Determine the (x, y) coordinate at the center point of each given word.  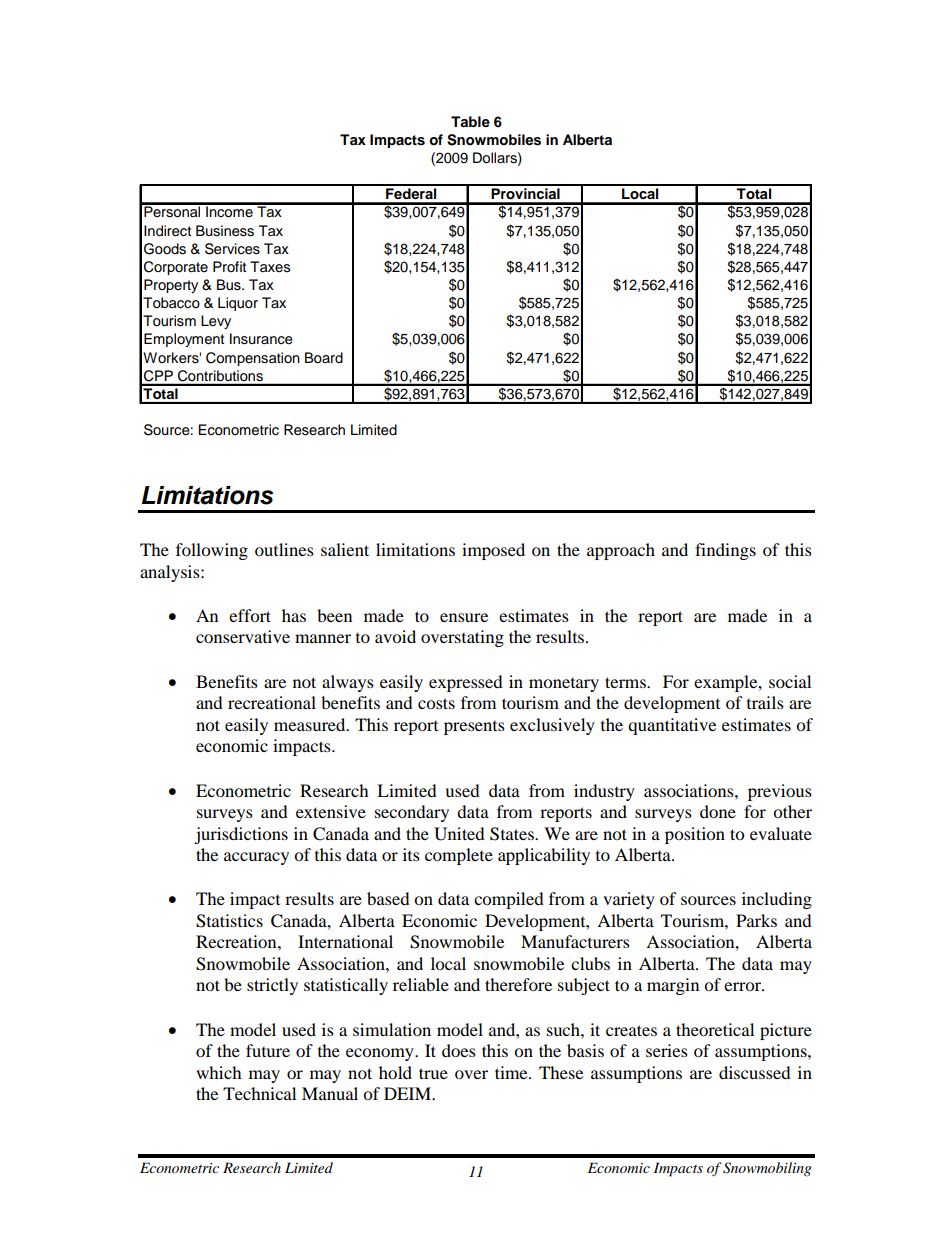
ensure (464, 617)
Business (225, 231)
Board (324, 358)
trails (765, 702)
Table (470, 121)
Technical (259, 1093)
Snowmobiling (767, 1169)
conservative (243, 636)
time (512, 1072)
